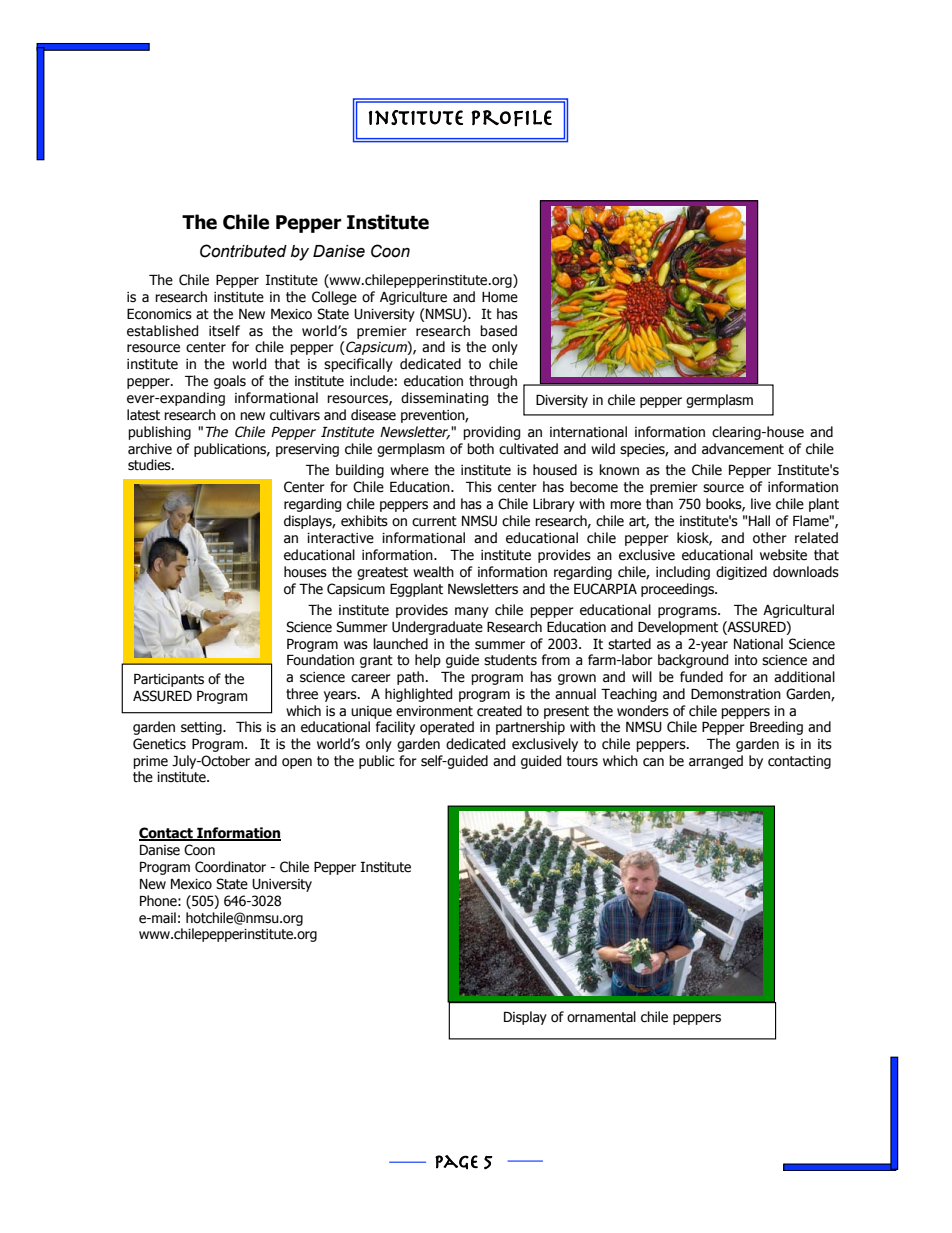 The height and width of the screenshot is (1233, 952). What do you see at coordinates (456, 1162) in the screenshot?
I see `Page` at bounding box center [456, 1162].
